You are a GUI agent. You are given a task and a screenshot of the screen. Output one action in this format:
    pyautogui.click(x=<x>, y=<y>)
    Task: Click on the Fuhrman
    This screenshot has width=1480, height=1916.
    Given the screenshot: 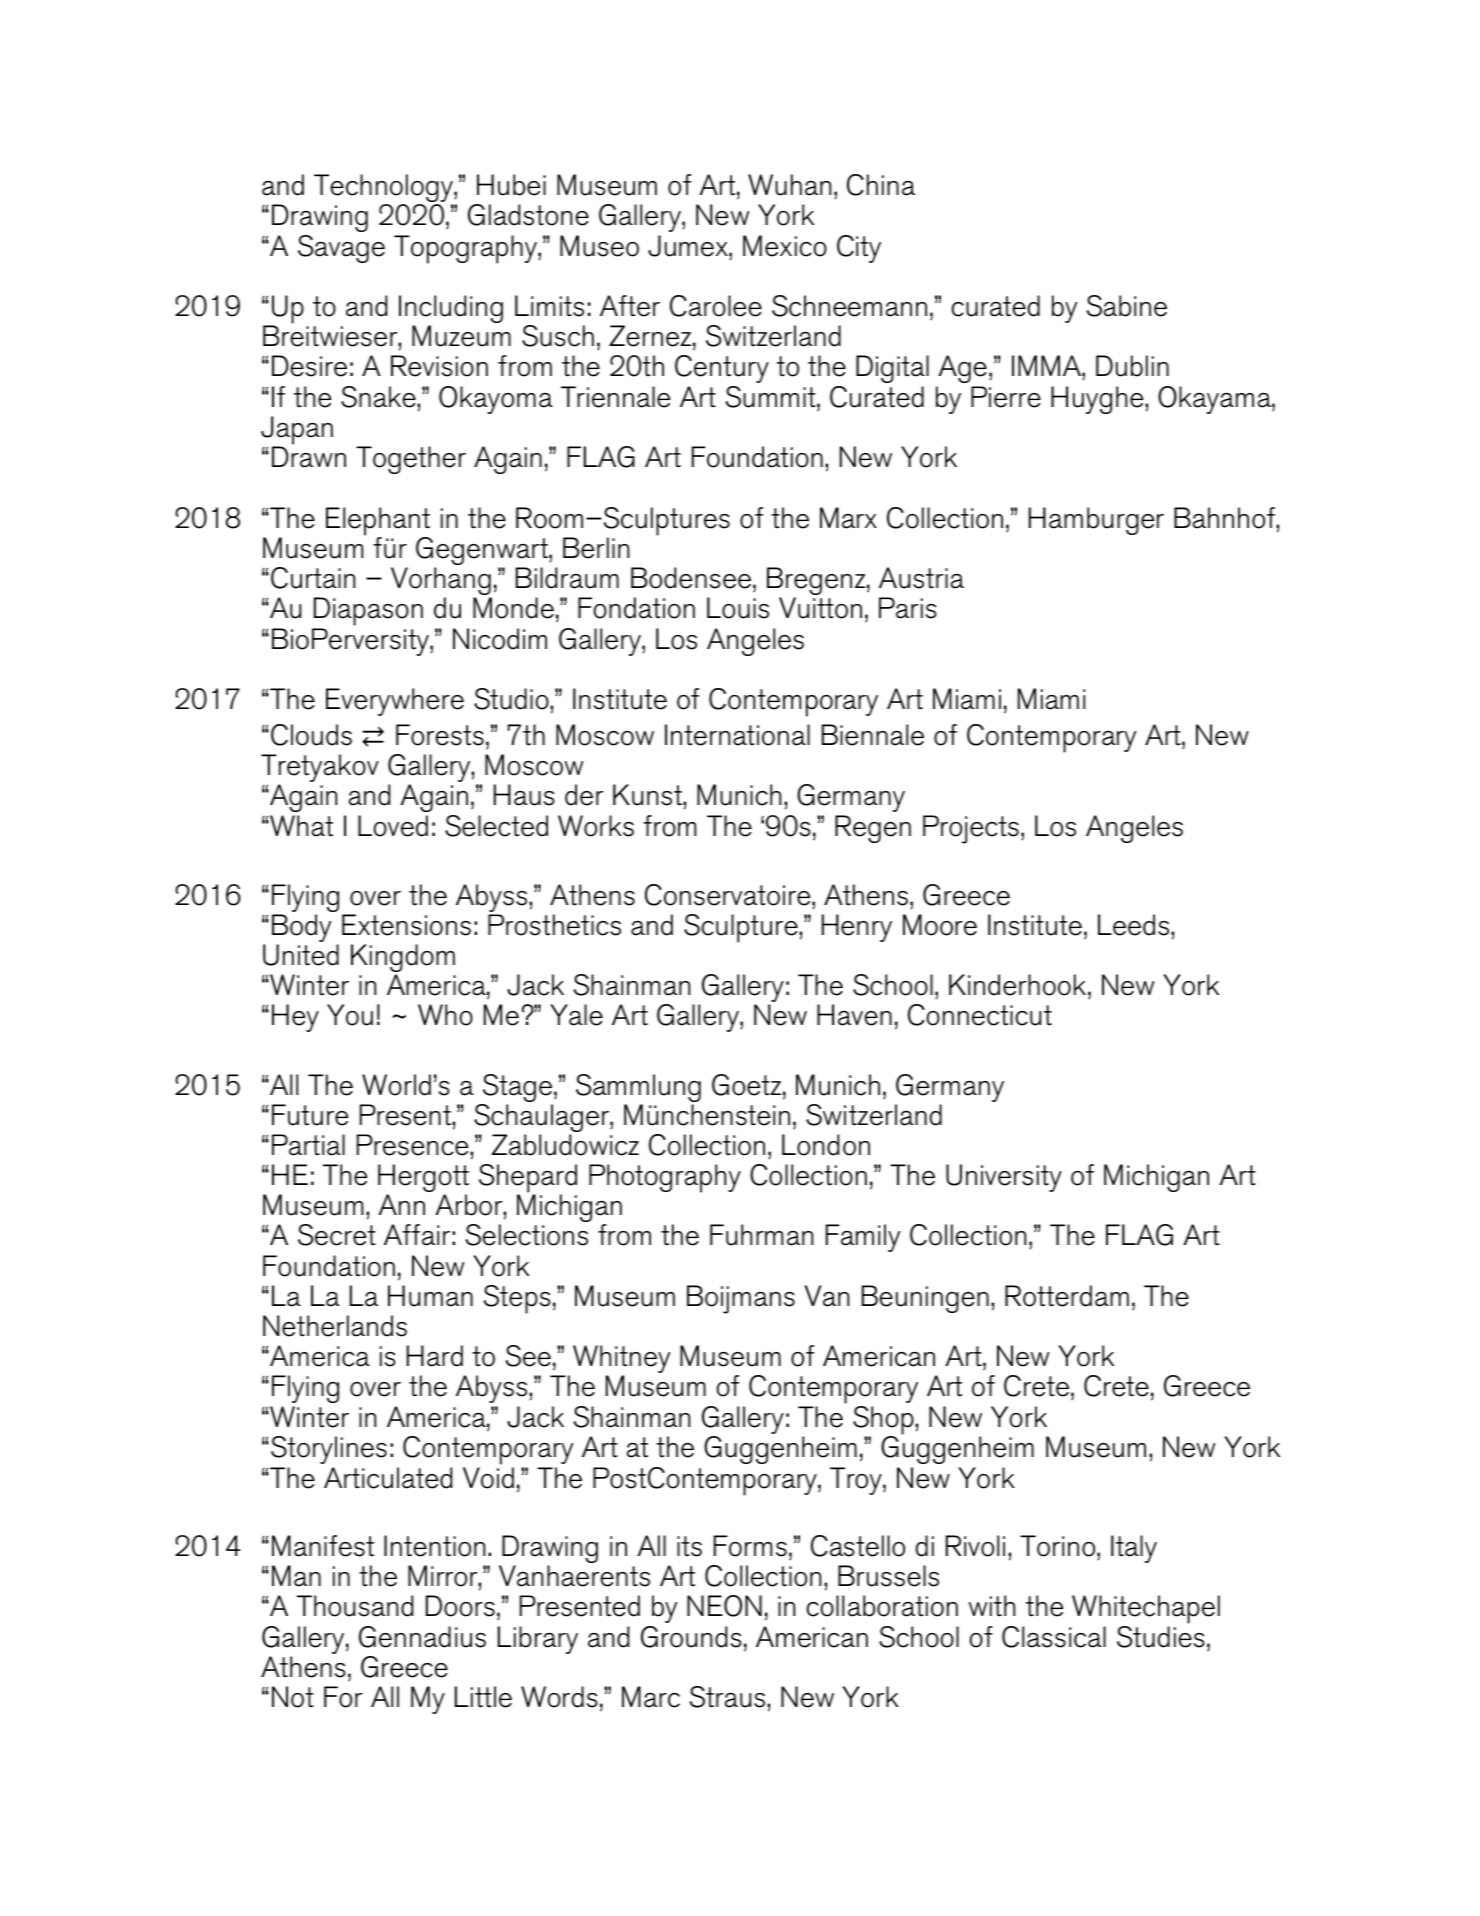 What is the action you would take?
    pyautogui.click(x=761, y=1235)
